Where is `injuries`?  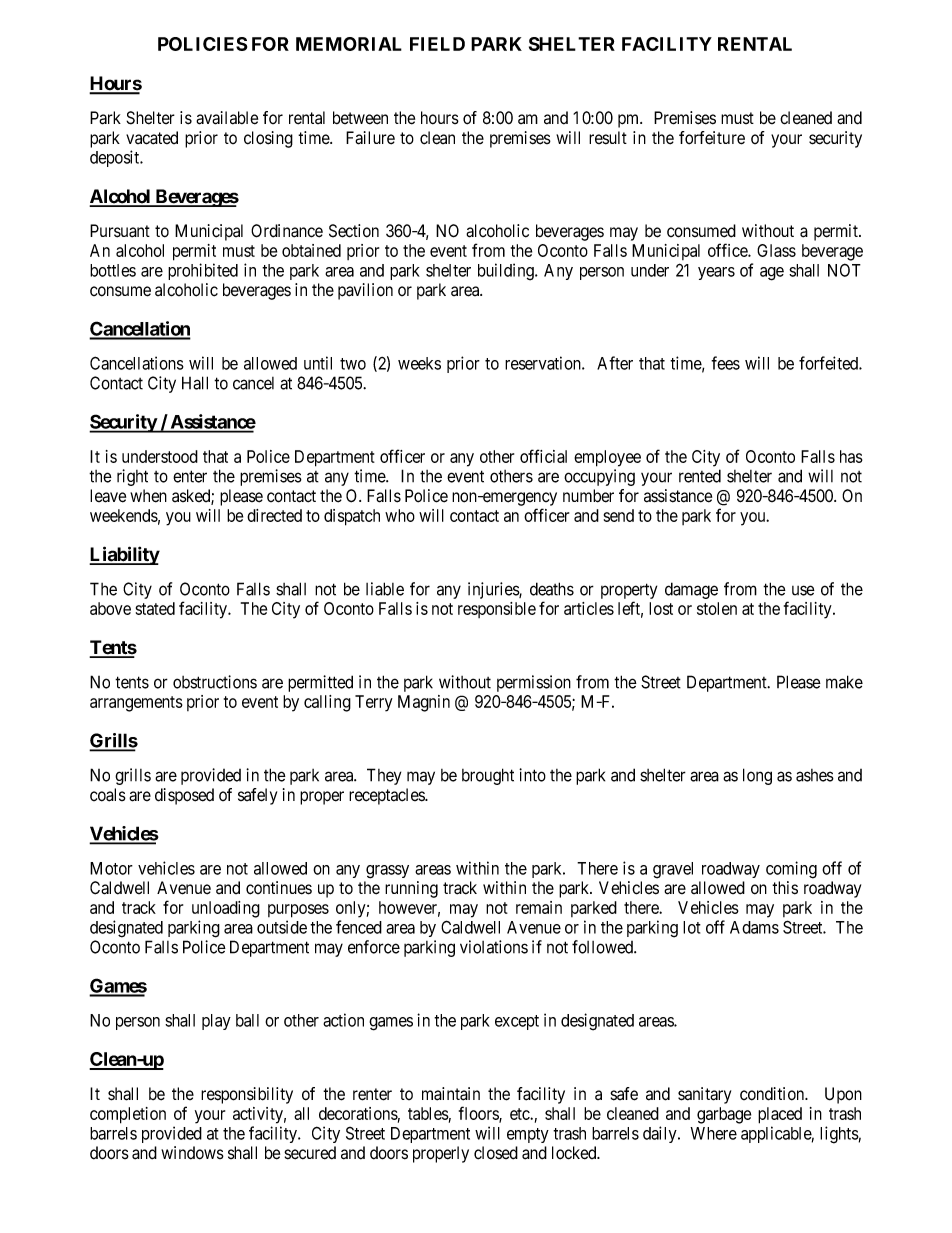
injuries is located at coordinates (494, 590).
